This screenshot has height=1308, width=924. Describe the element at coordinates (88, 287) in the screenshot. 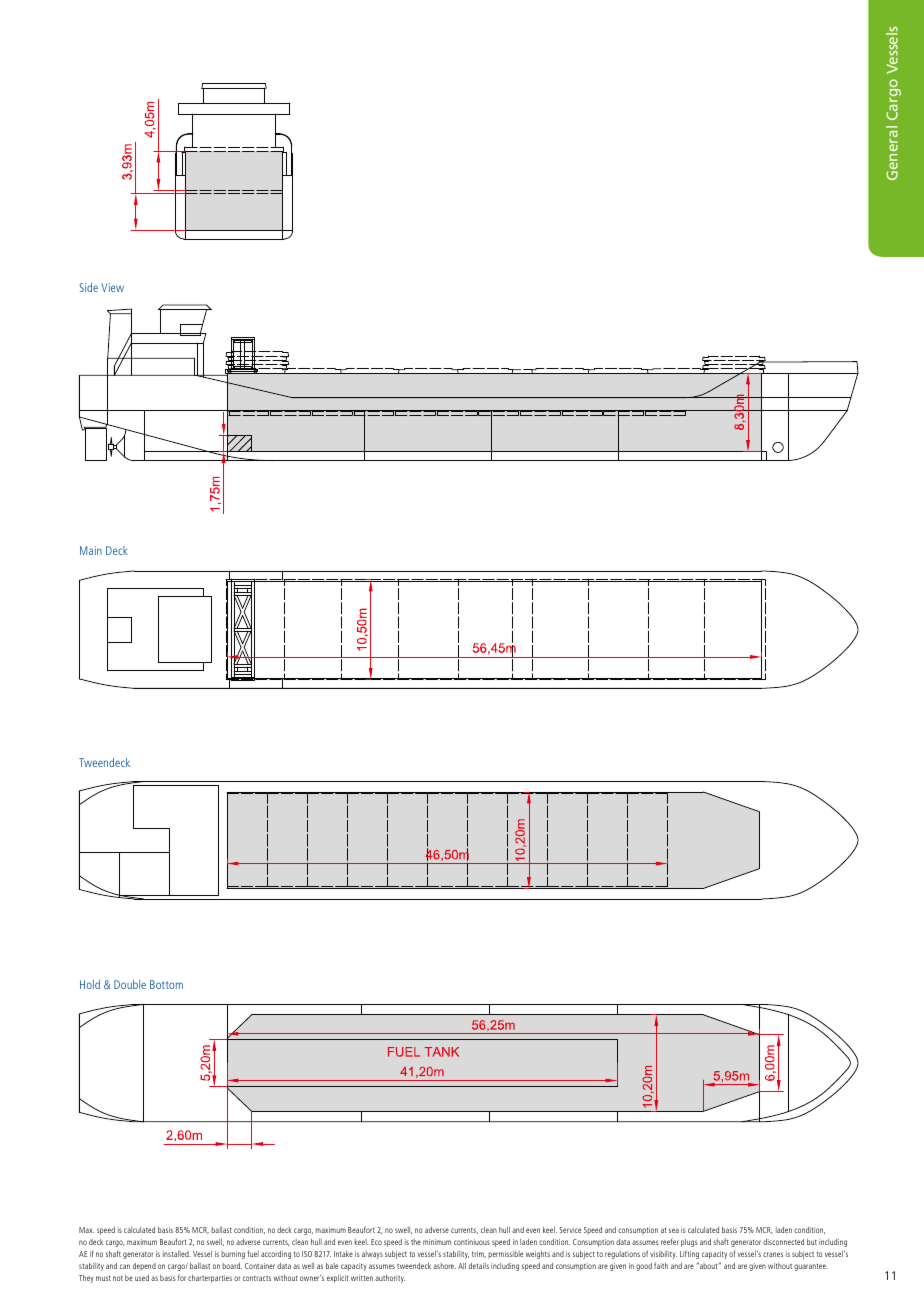

I see `Side` at that location.
